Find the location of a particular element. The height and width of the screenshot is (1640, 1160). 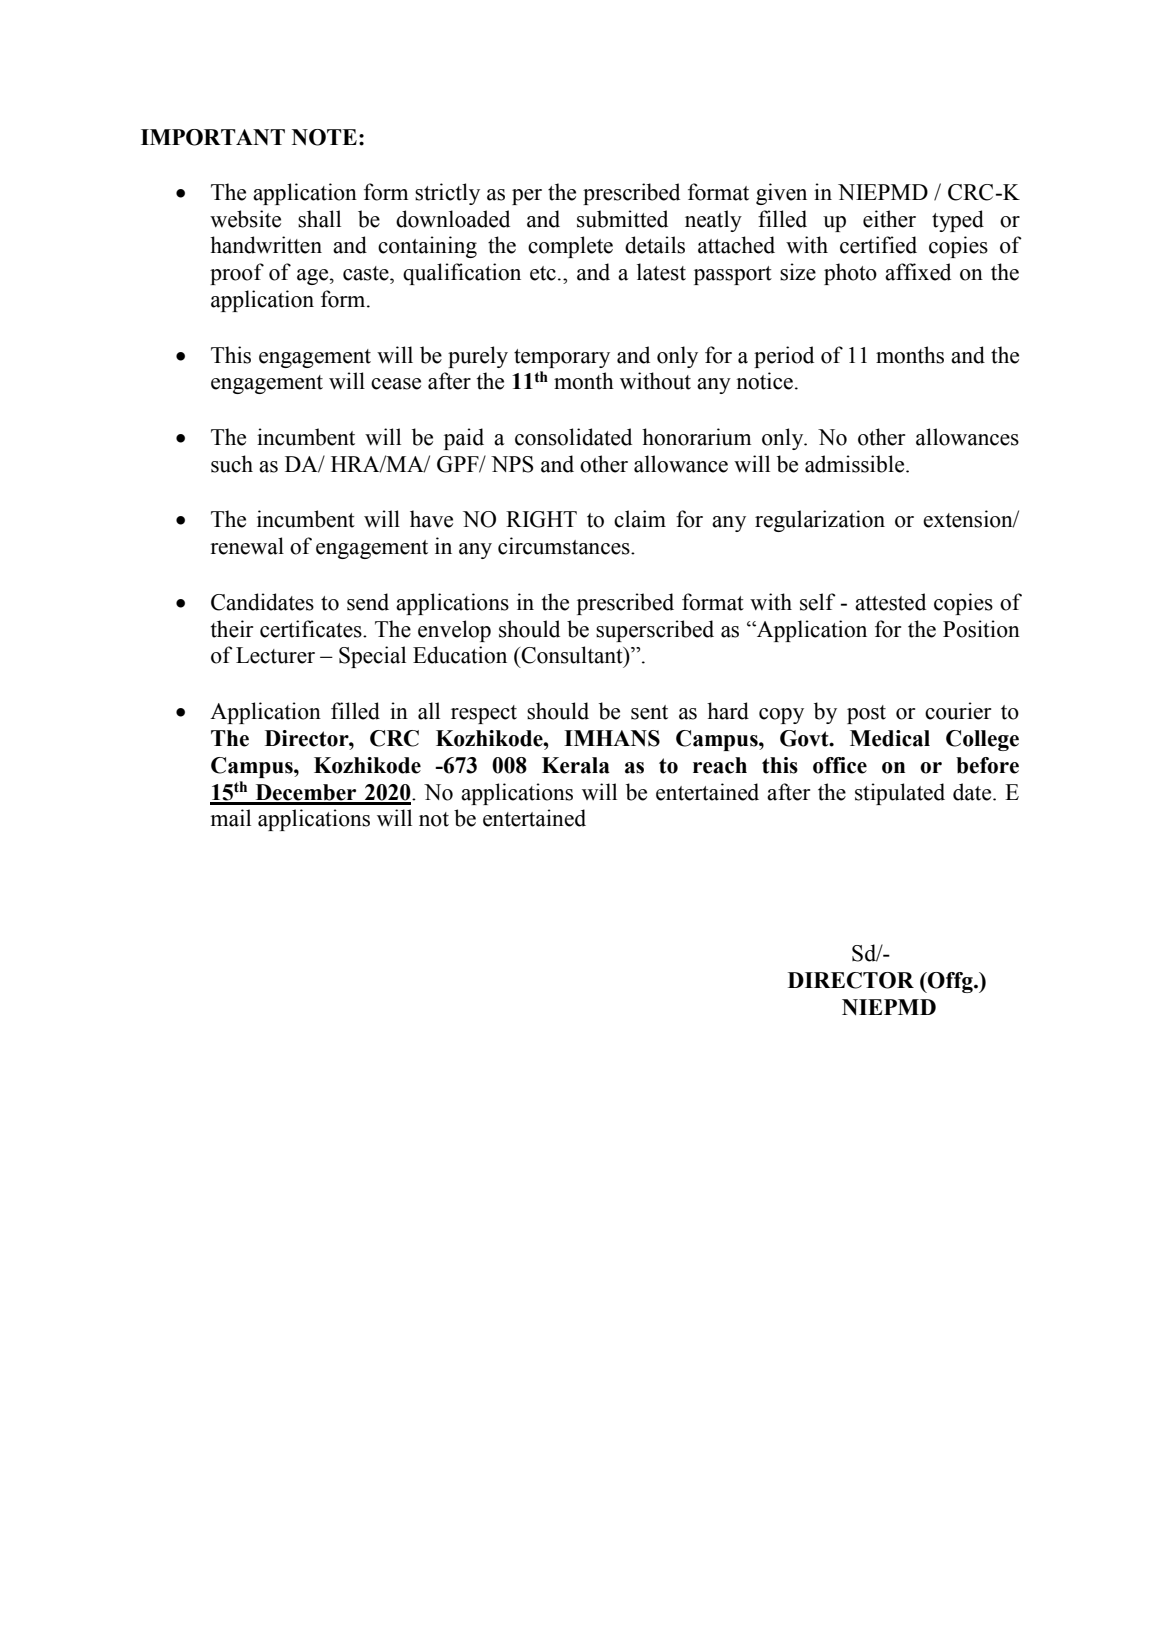

stipulated is located at coordinates (900, 794).
